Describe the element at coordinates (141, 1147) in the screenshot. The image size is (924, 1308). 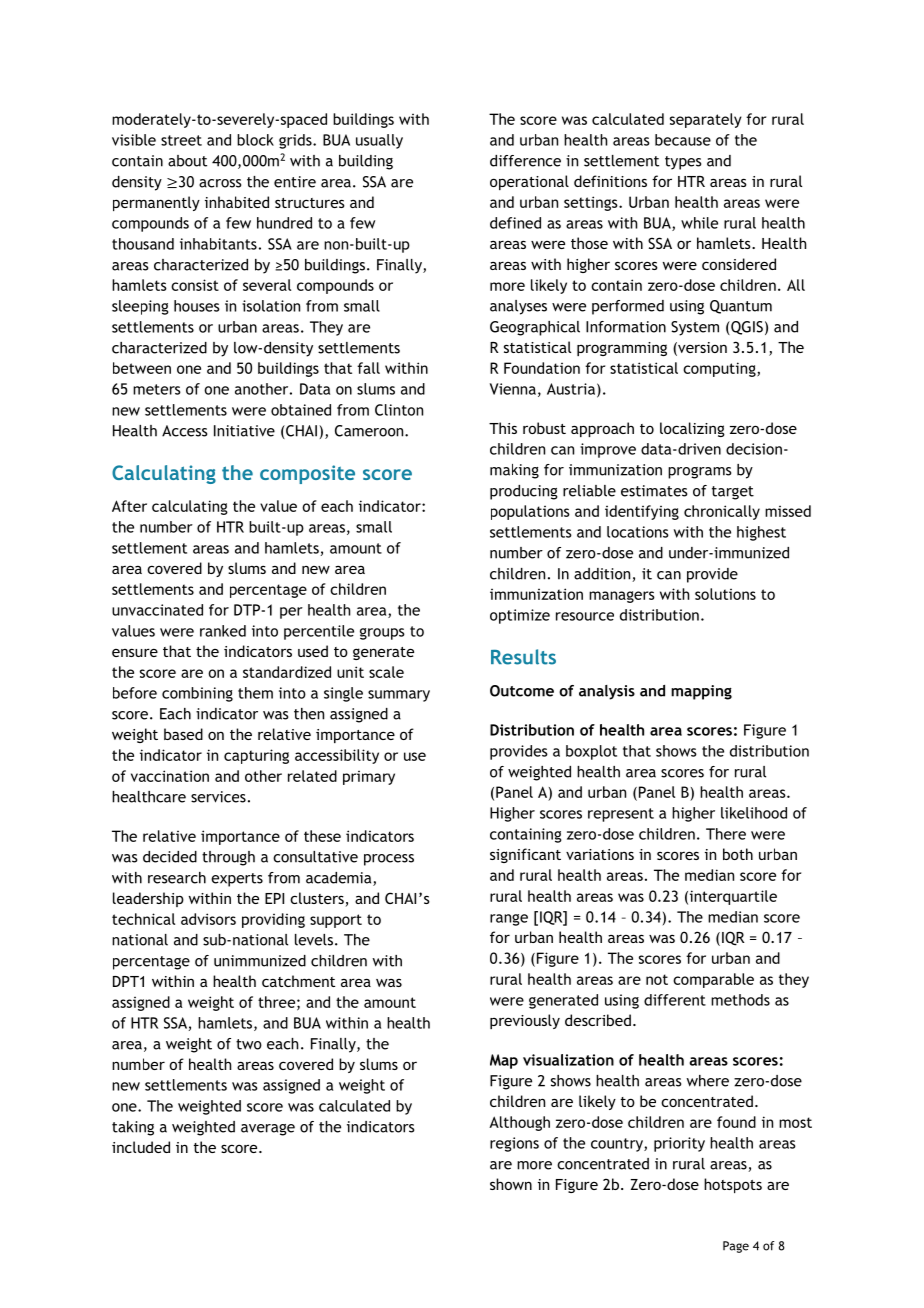
I see `included` at that location.
